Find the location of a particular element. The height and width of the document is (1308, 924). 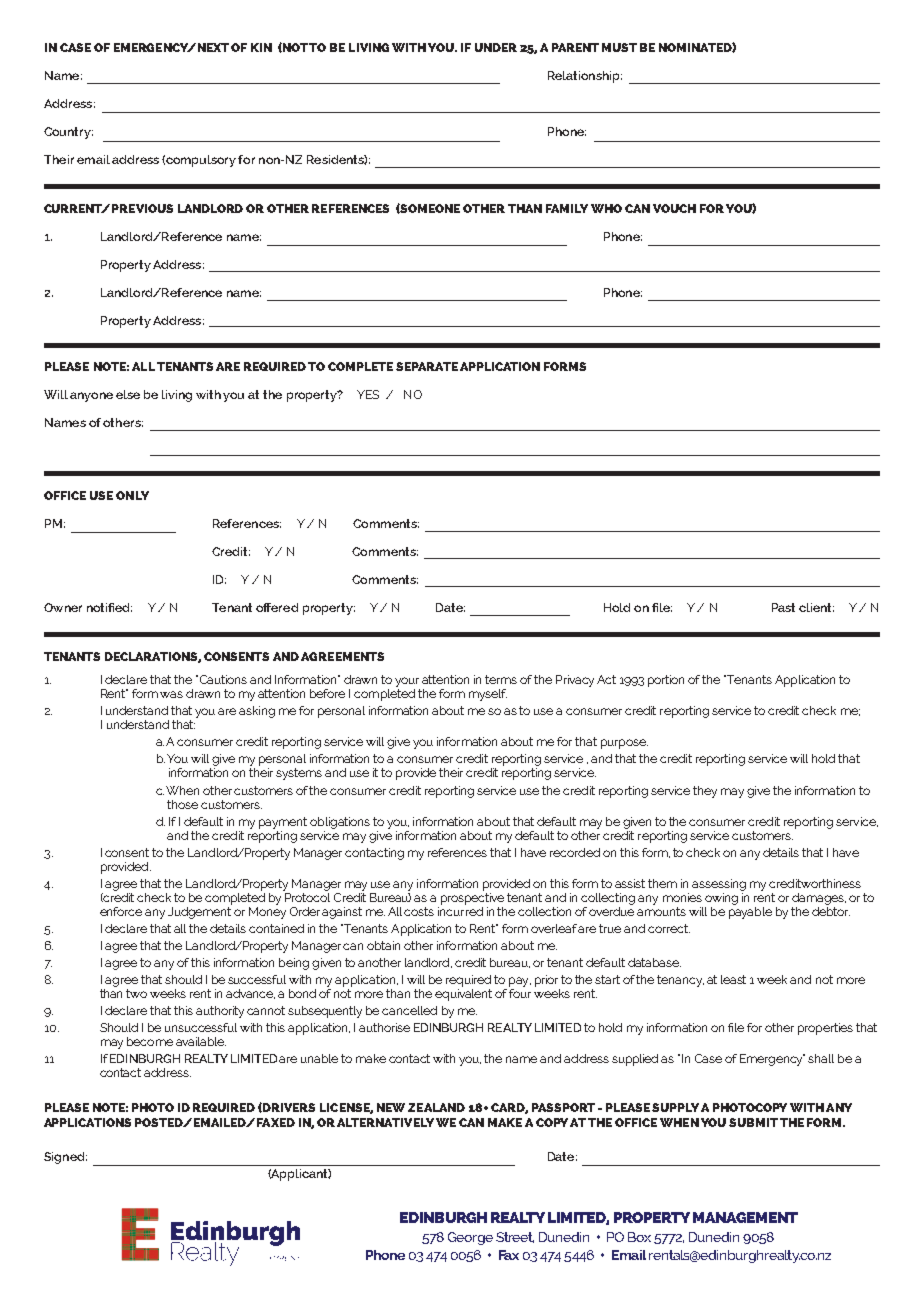

prospective is located at coordinates (472, 897).
